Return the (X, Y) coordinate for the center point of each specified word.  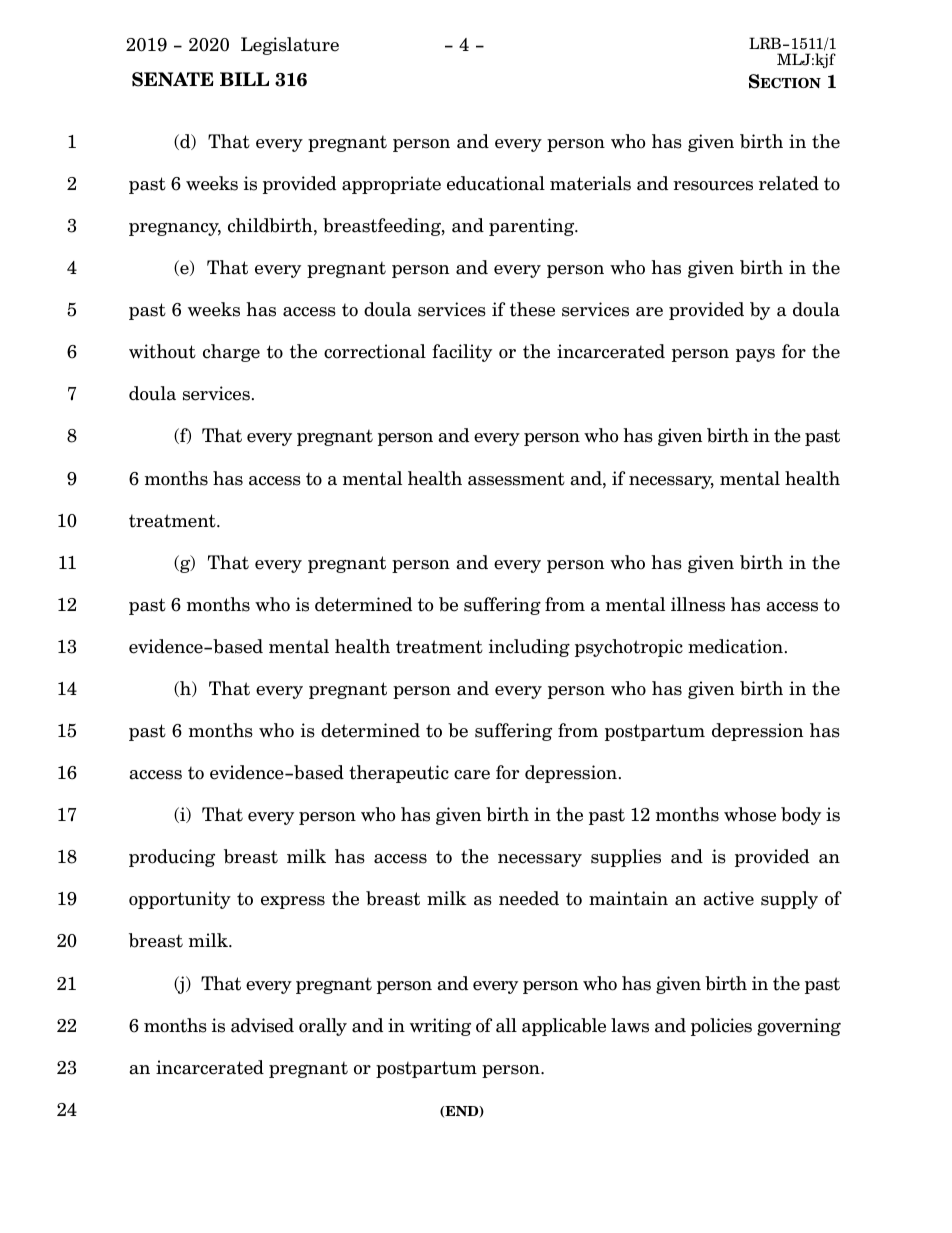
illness (698, 604)
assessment (516, 479)
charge (231, 353)
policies (721, 1027)
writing (440, 1027)
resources (713, 186)
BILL (244, 79)
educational (496, 183)
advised (262, 1025)
